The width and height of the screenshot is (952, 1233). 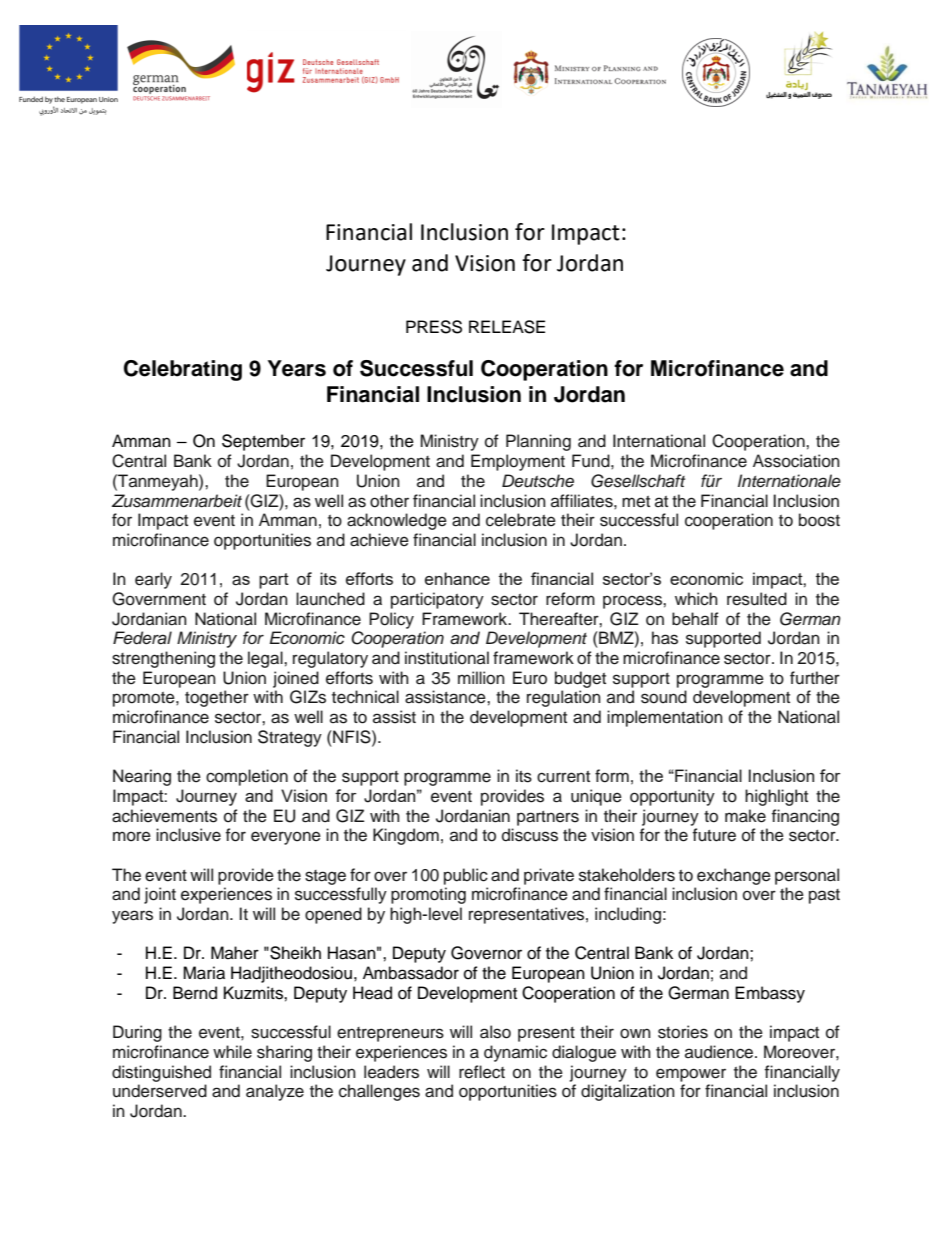 What do you see at coordinates (720, 1052) in the screenshot?
I see `audience` at bounding box center [720, 1052].
